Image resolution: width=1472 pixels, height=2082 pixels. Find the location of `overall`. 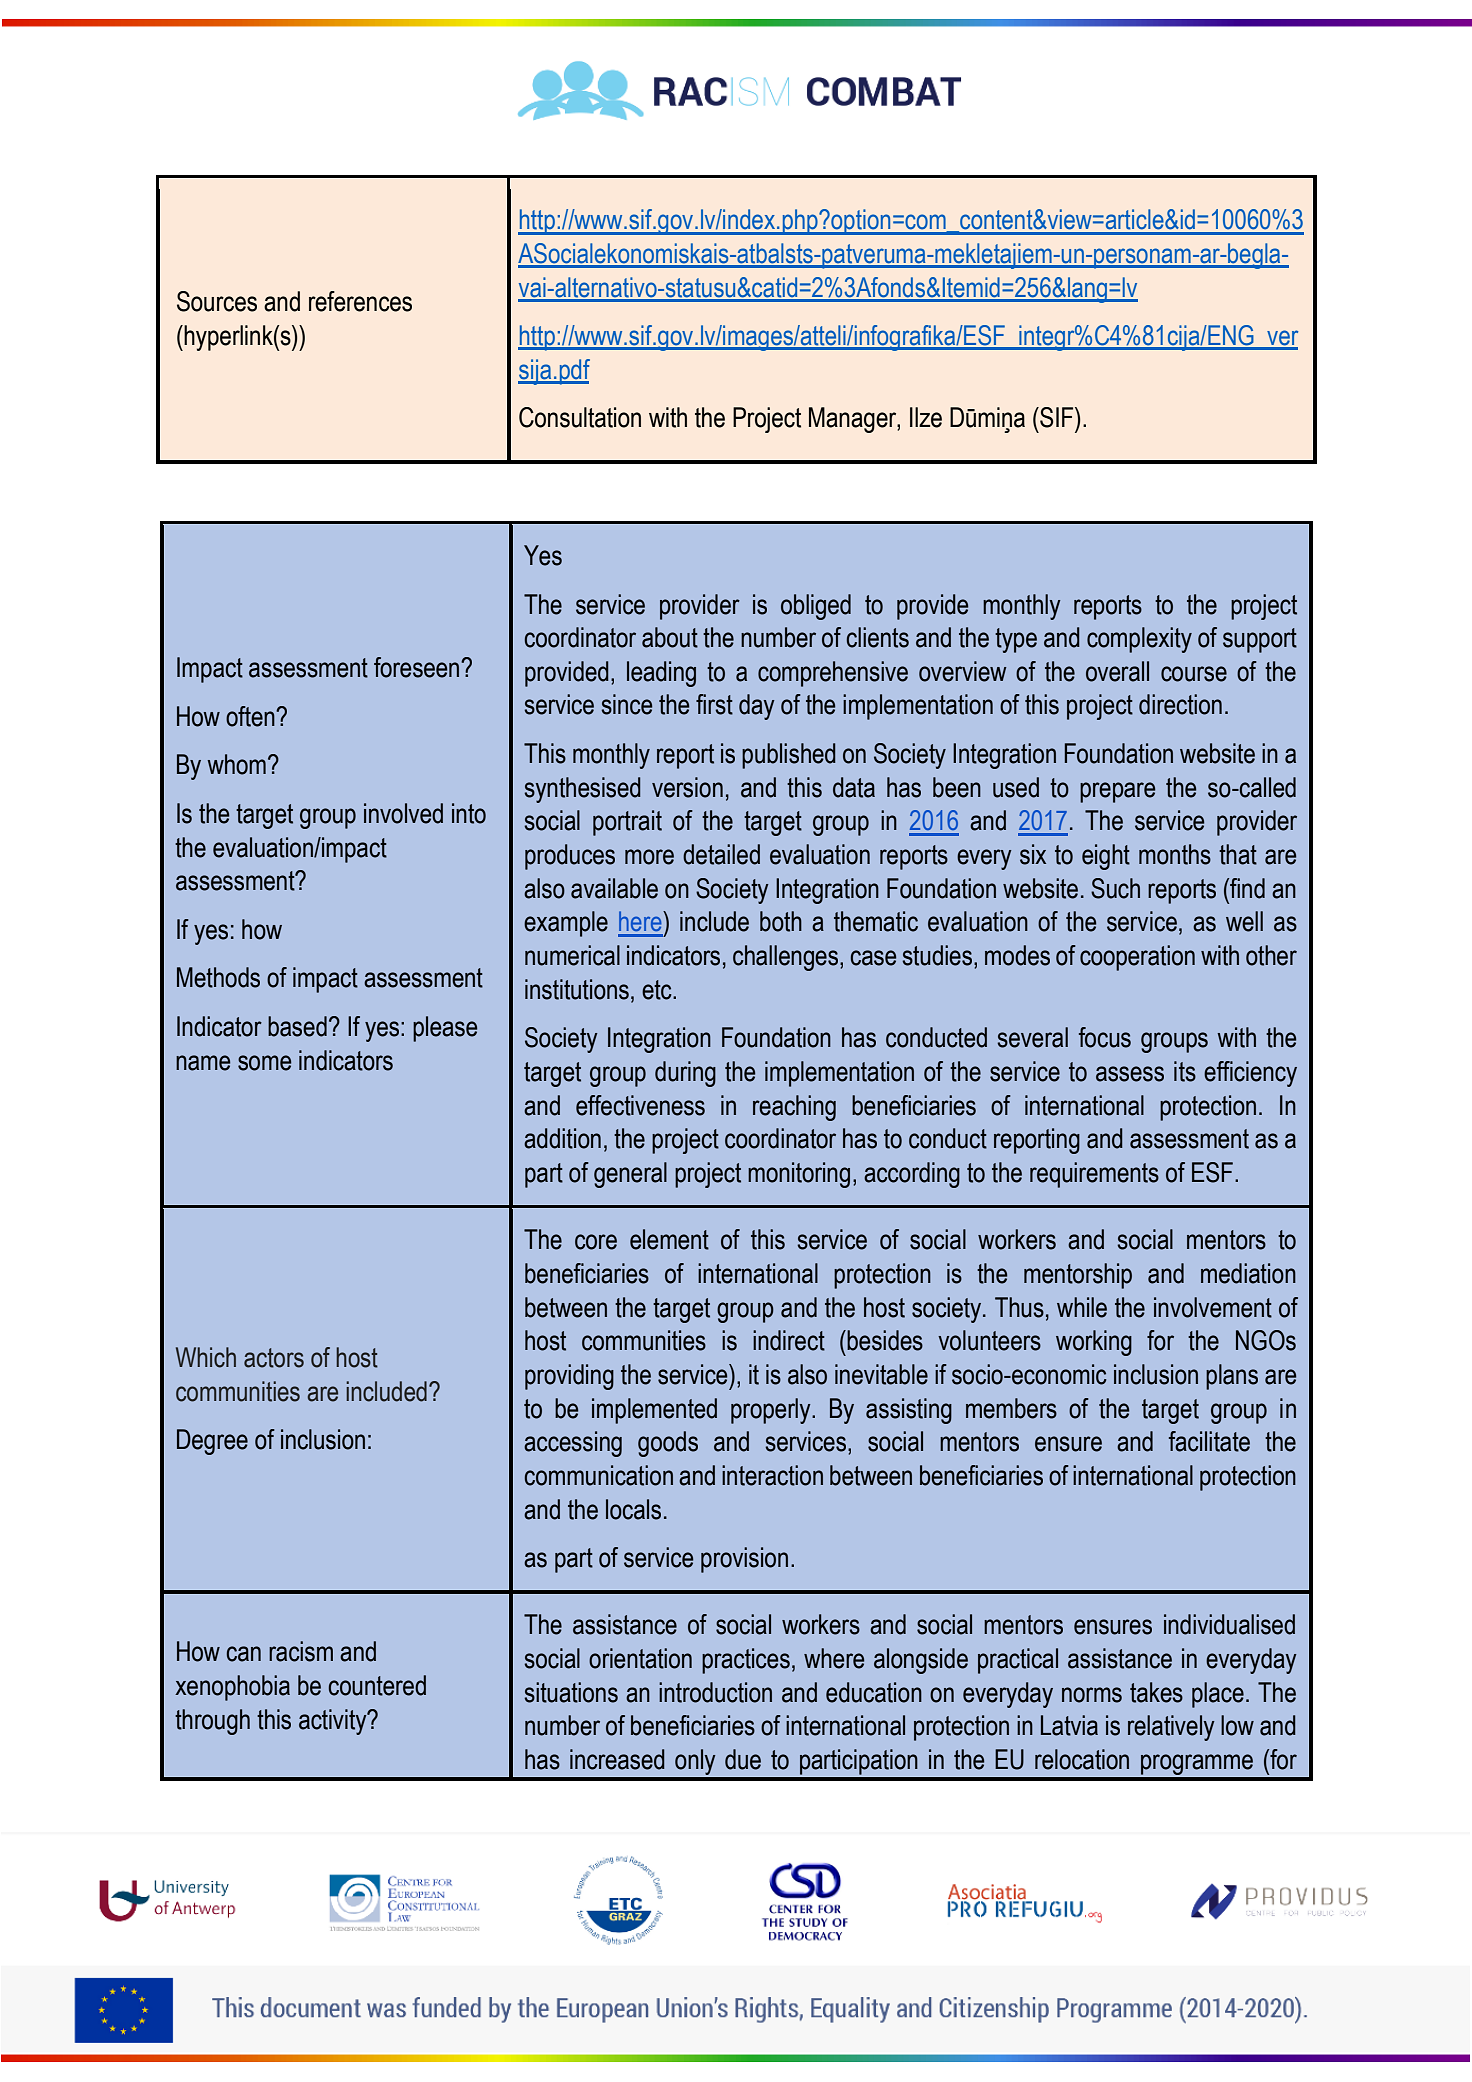

overall is located at coordinates (1117, 671).
